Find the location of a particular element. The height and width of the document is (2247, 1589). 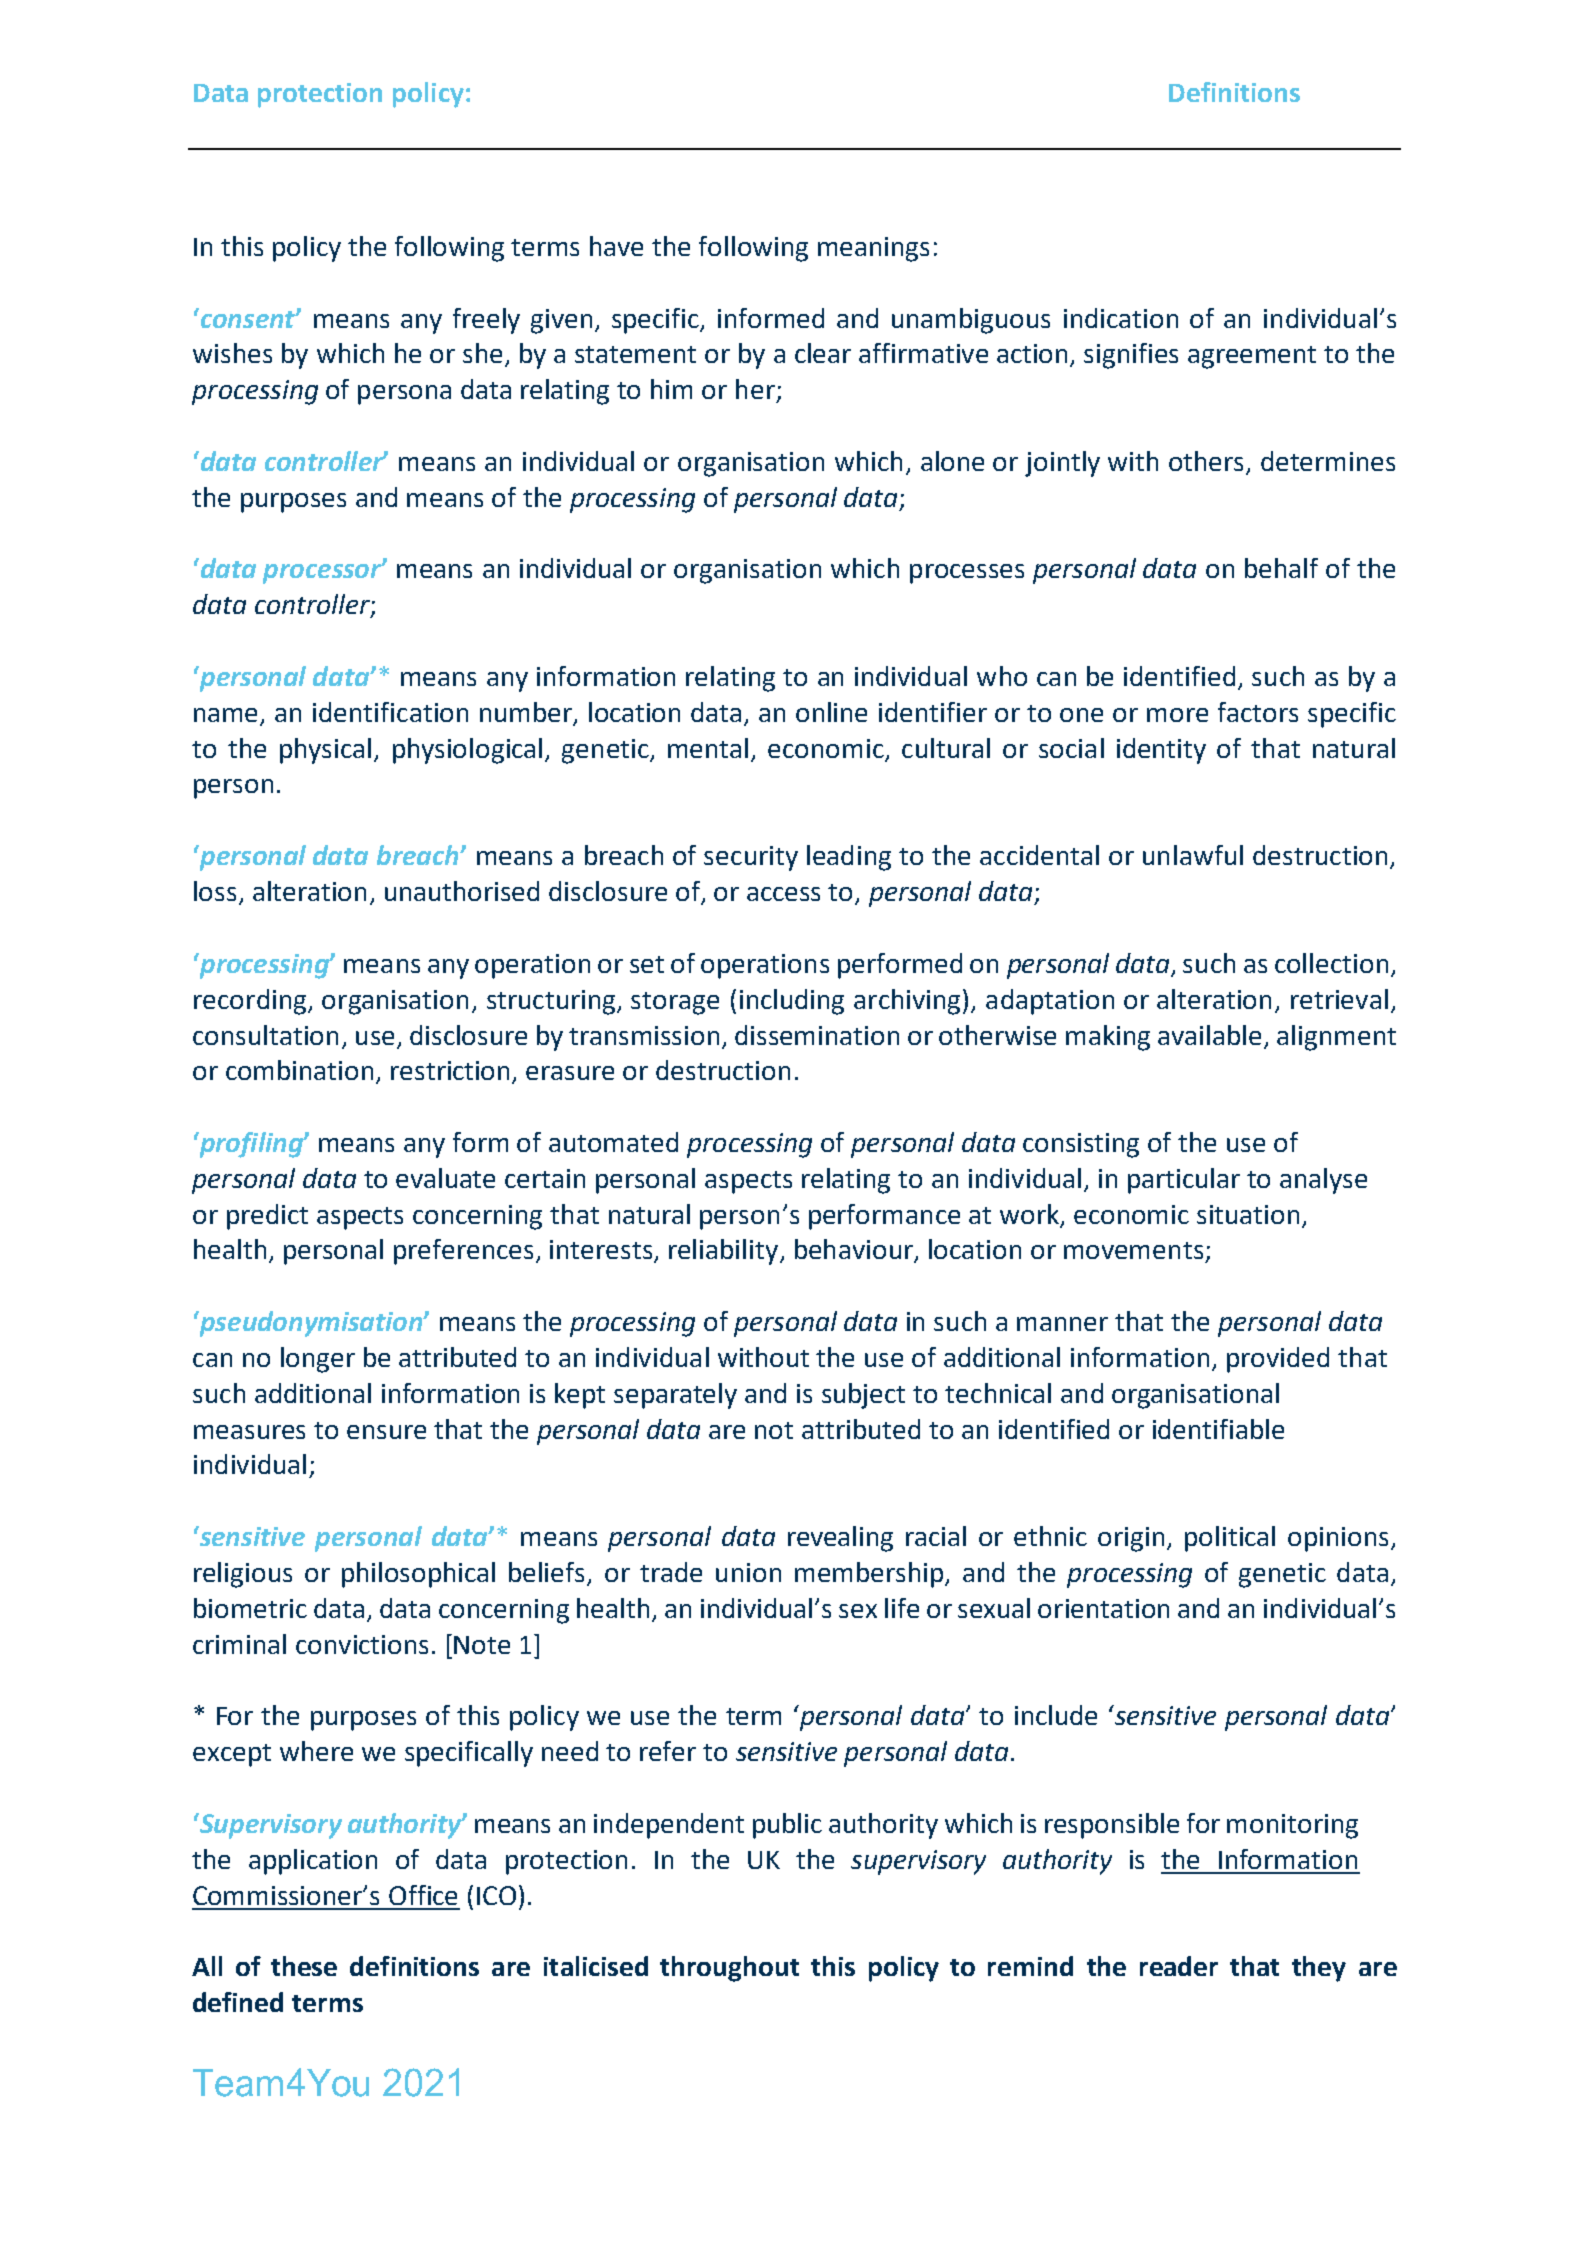

indication is located at coordinates (1121, 318).
